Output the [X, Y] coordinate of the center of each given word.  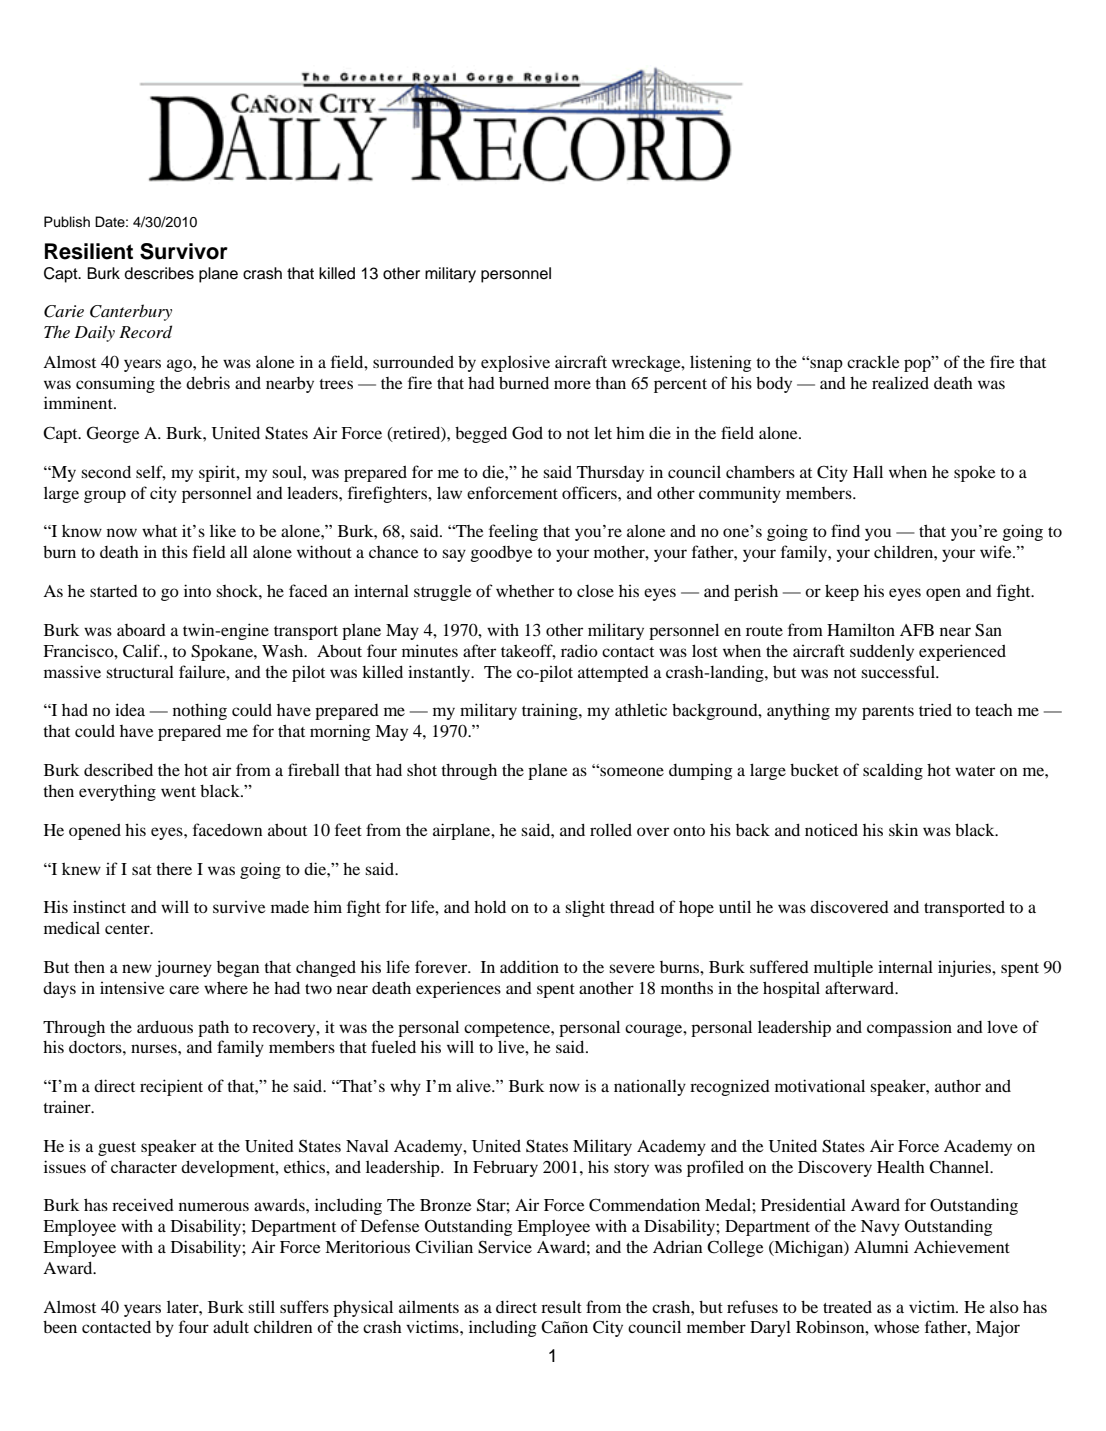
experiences [458, 989]
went [178, 792]
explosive [515, 363]
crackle [873, 361]
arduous [165, 1026]
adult [231, 1326]
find [845, 530]
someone [631, 771]
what [159, 531]
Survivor [184, 251]
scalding [893, 771]
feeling [513, 532]
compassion [909, 1028]
